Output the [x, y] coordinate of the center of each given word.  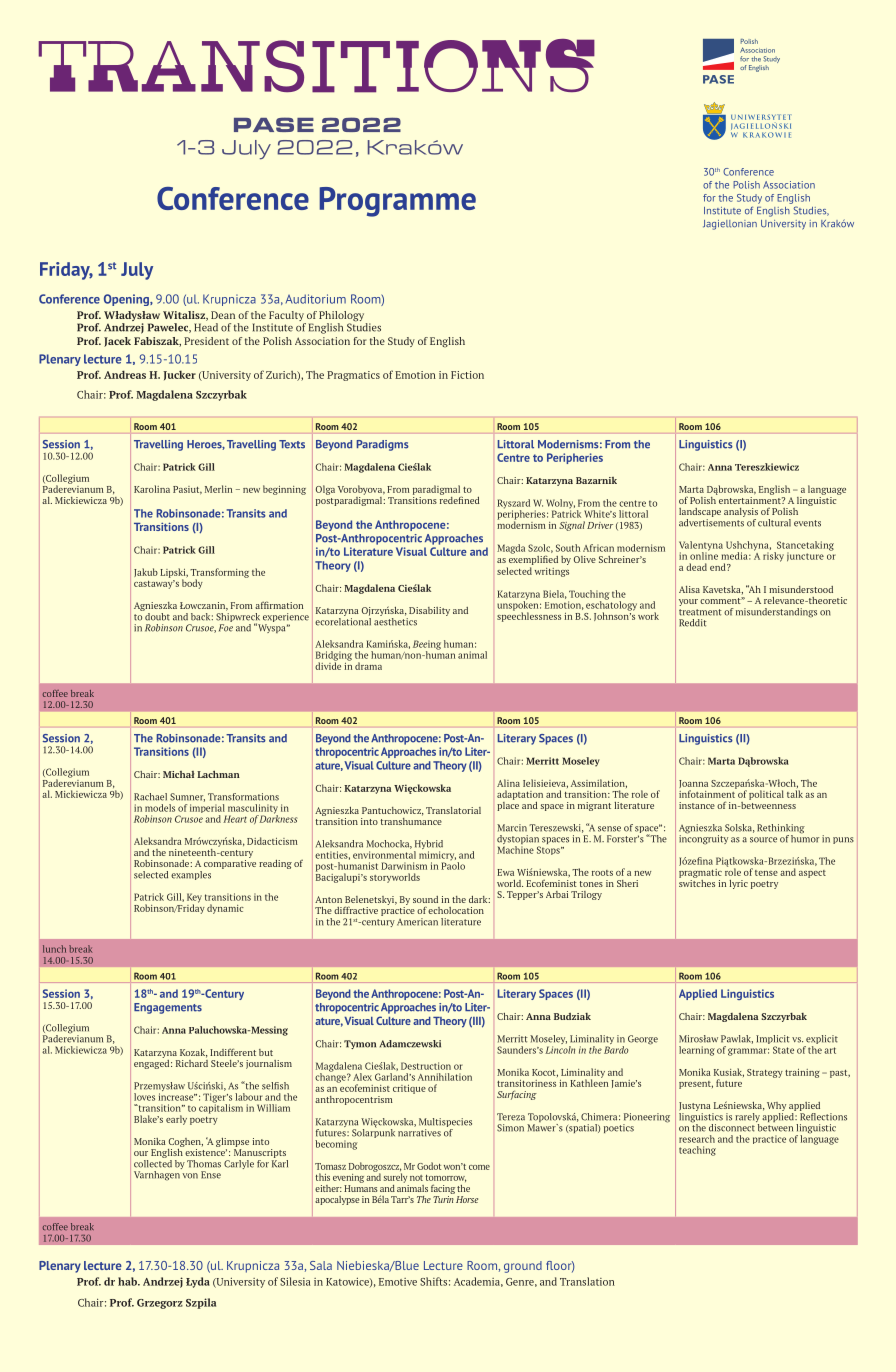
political [766, 795]
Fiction [467, 375]
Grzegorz [160, 1304]
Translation [587, 1281]
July [137, 271]
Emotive [398, 1282]
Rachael [150, 797]
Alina [508, 783]
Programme [397, 202]
